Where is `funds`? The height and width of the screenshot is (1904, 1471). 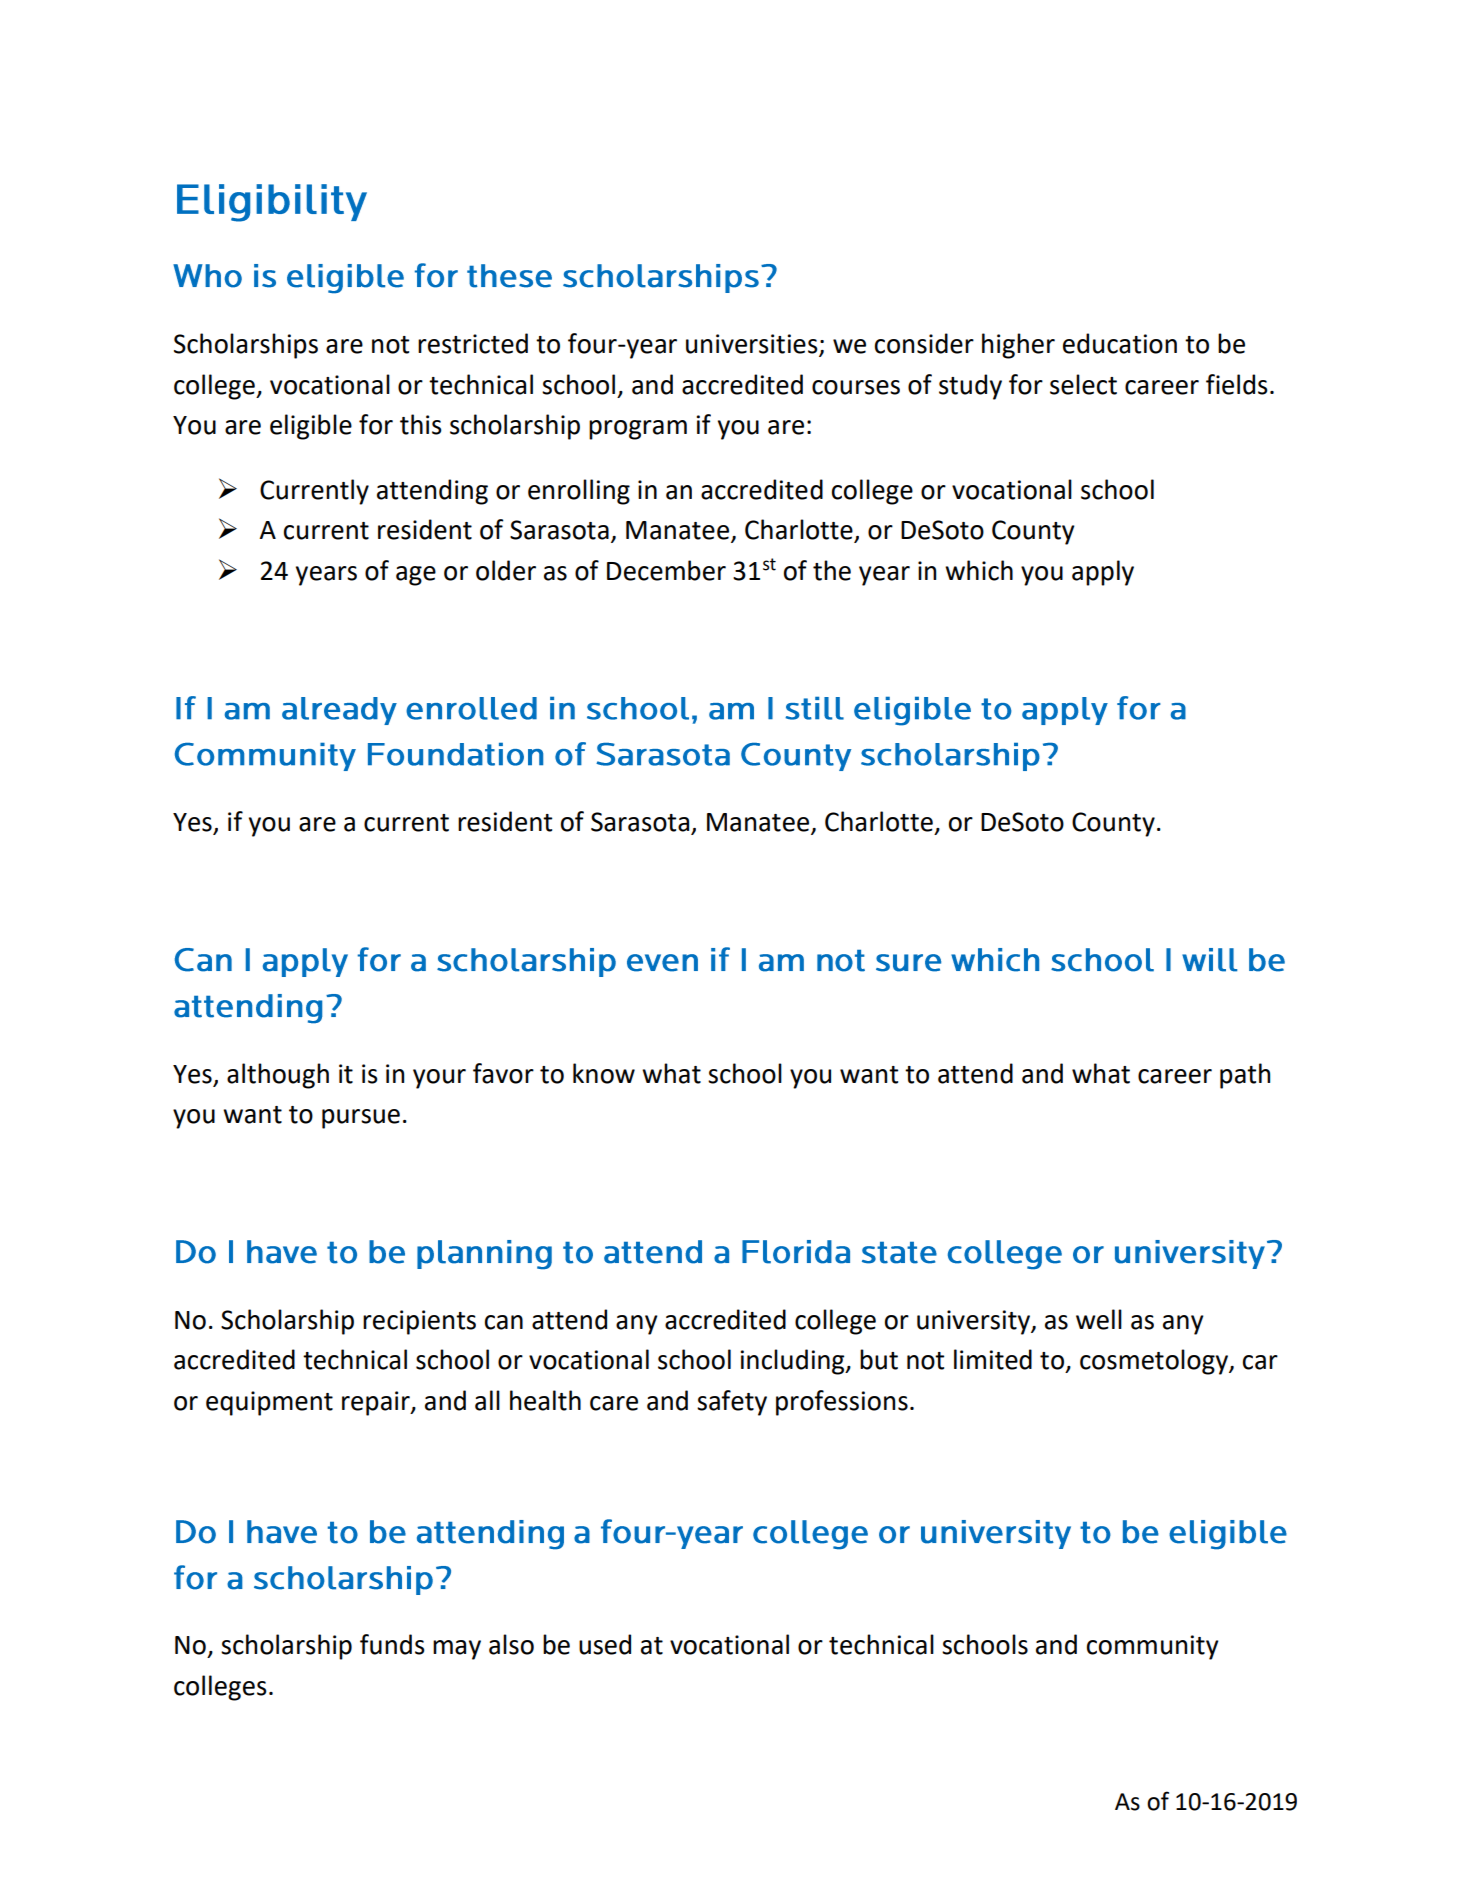
funds is located at coordinates (392, 1644).
